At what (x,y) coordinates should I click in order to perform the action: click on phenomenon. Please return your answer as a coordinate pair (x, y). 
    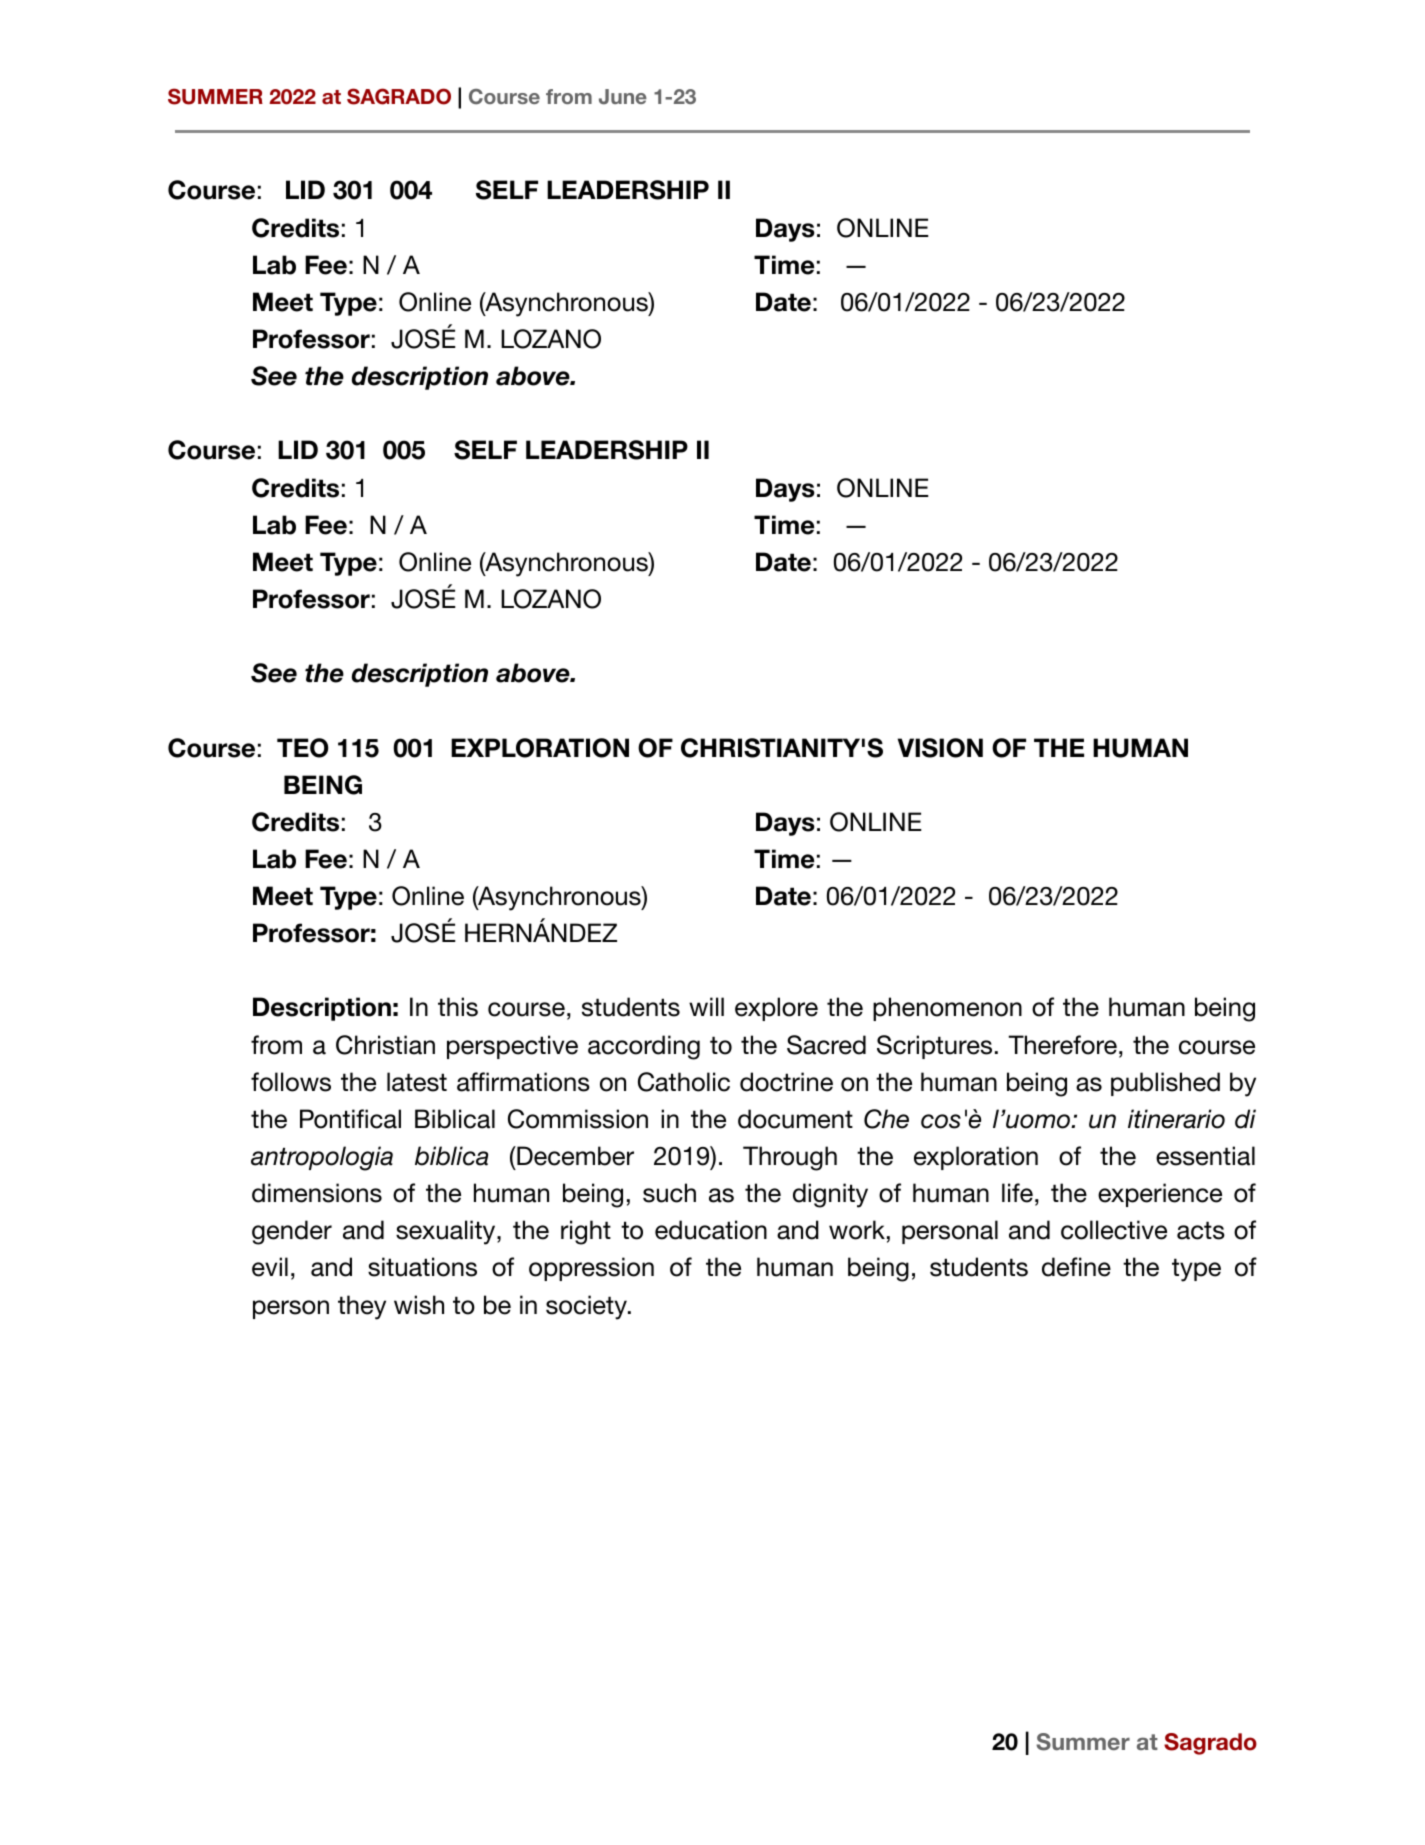
    Looking at the image, I should click on (947, 1009).
